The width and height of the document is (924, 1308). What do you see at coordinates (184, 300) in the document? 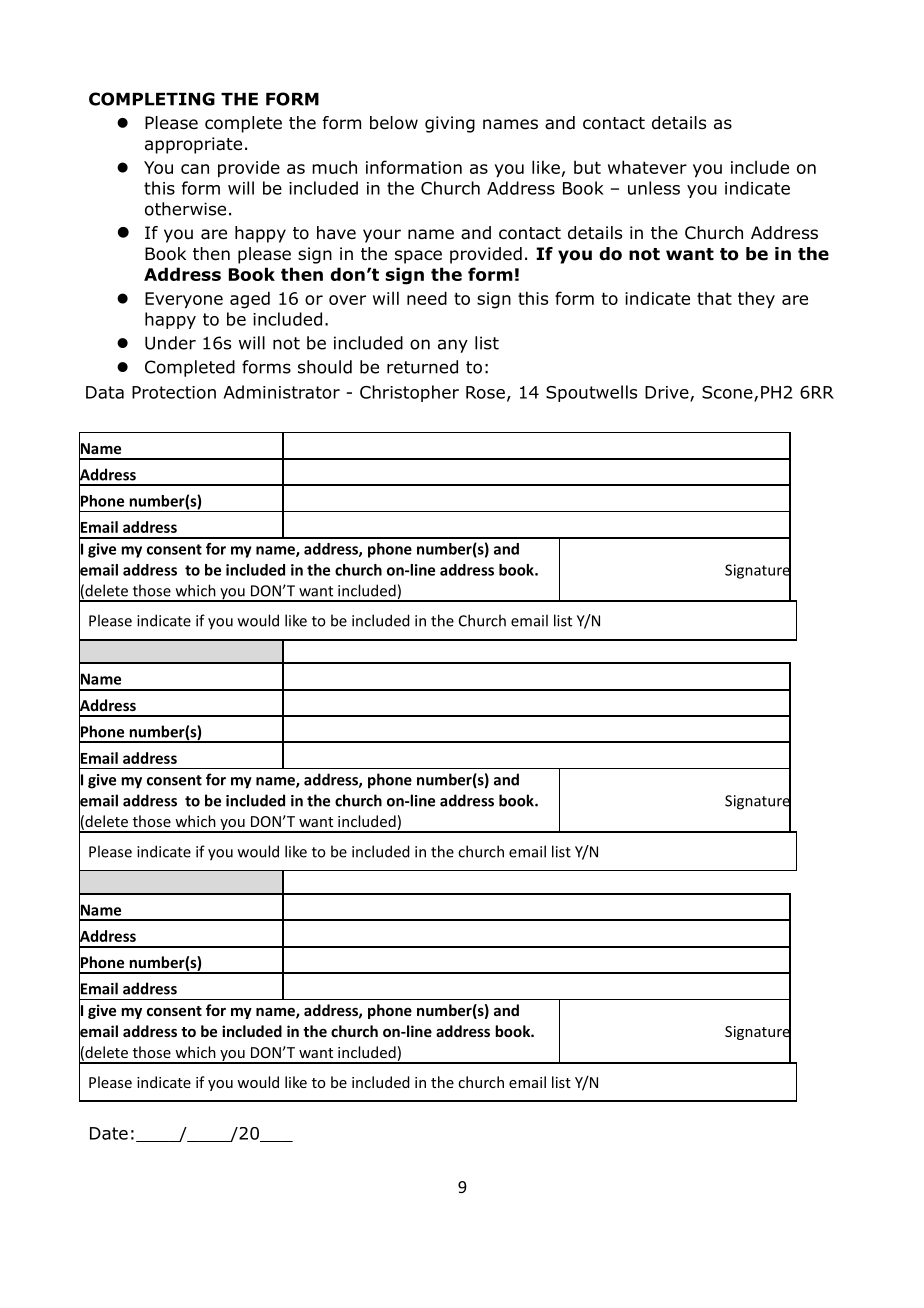
I see `Everyone` at bounding box center [184, 300].
